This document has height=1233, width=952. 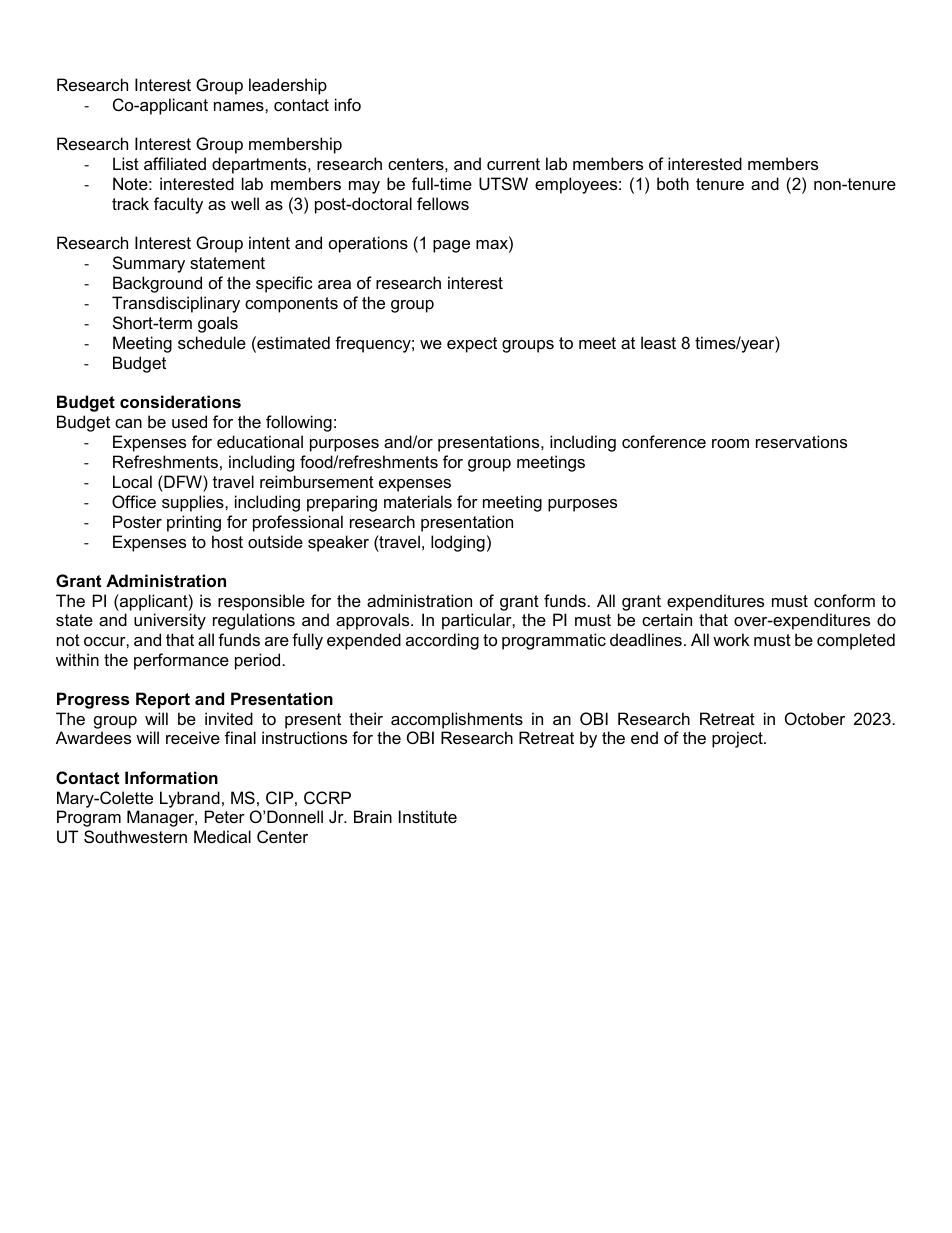 I want to click on according, so click(x=442, y=641).
